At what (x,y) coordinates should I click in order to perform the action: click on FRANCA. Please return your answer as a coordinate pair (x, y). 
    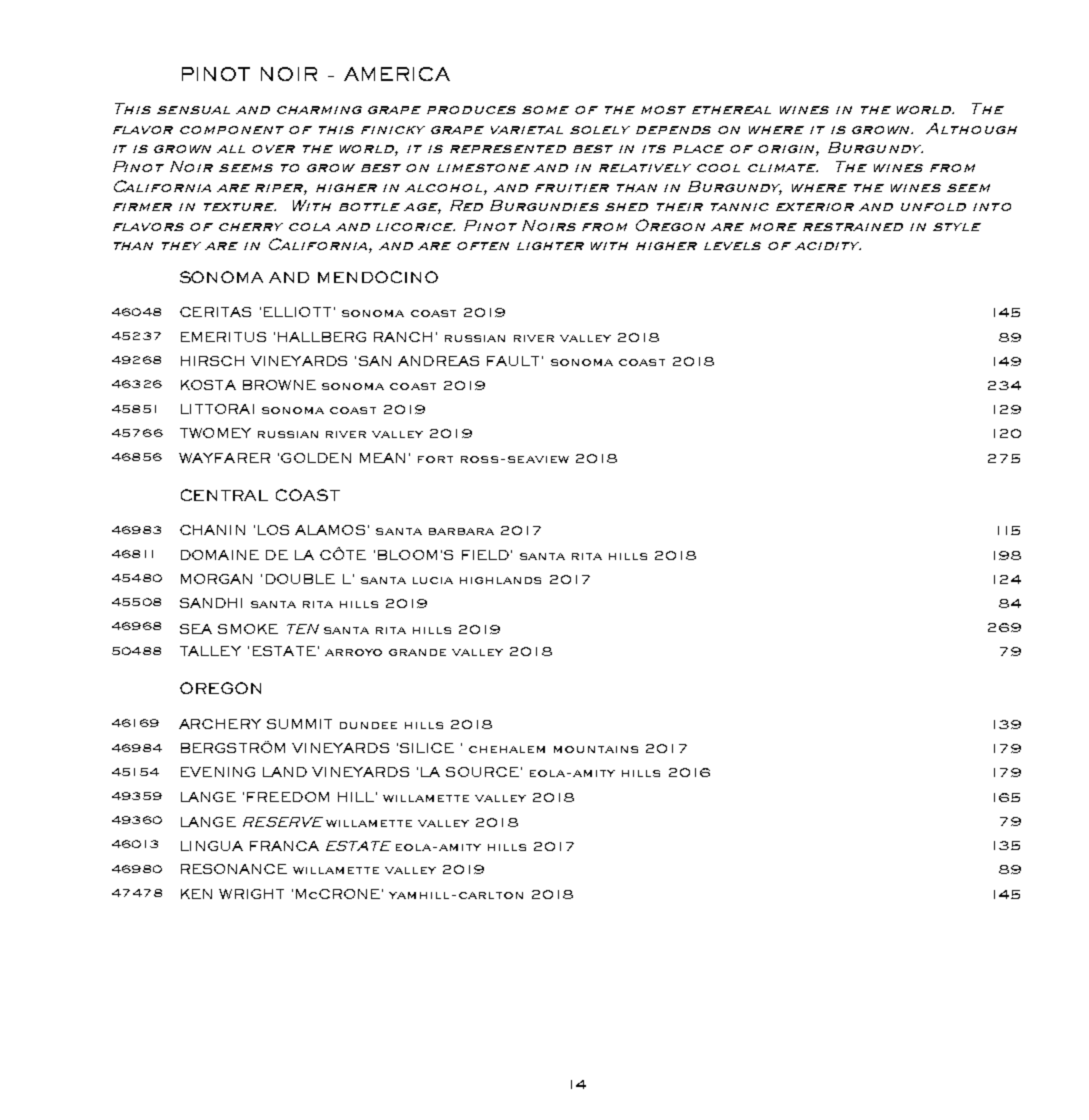
    Looking at the image, I should click on (284, 846).
